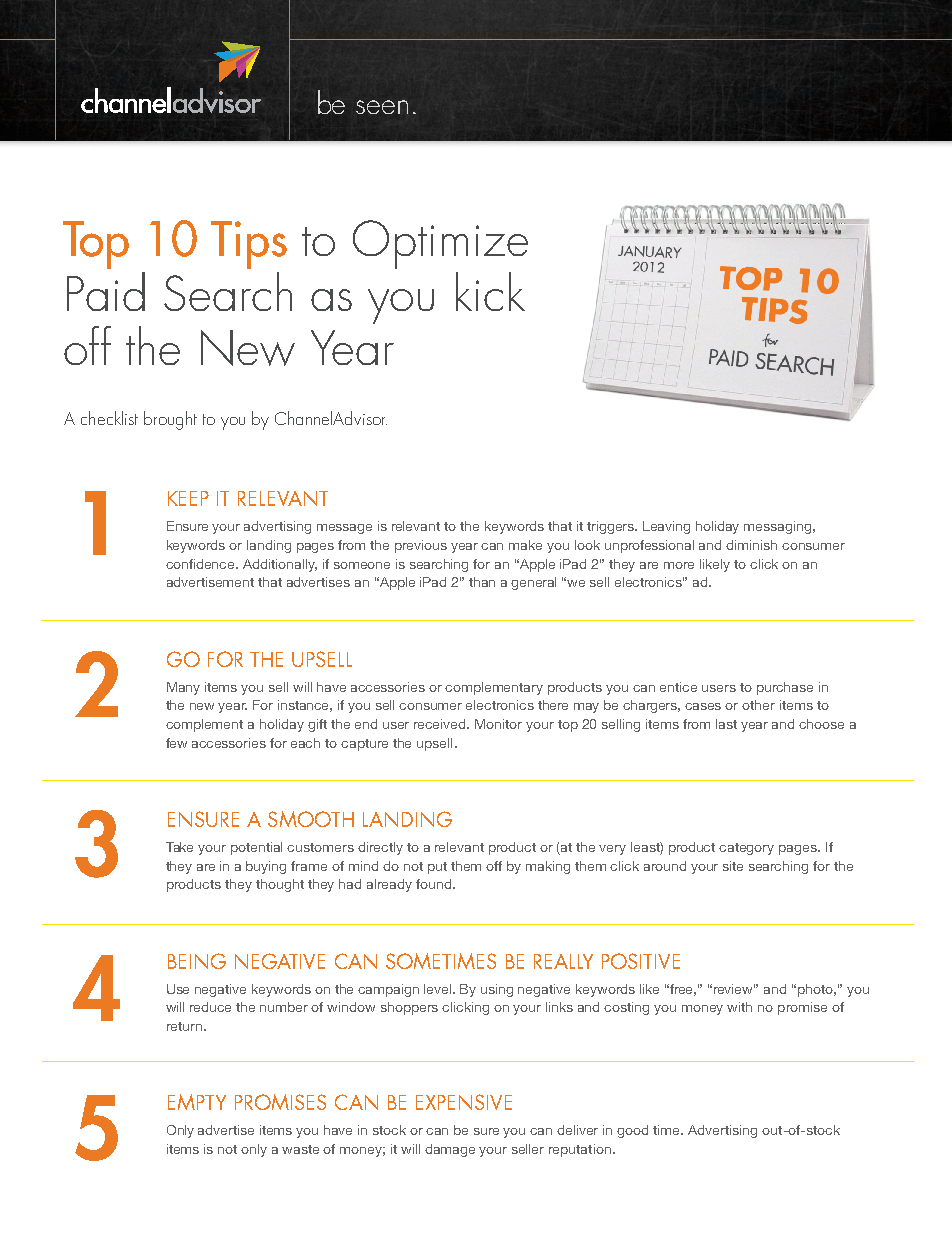 This document has height=1233, width=952. Describe the element at coordinates (751, 545) in the document. I see `diminish` at that location.
